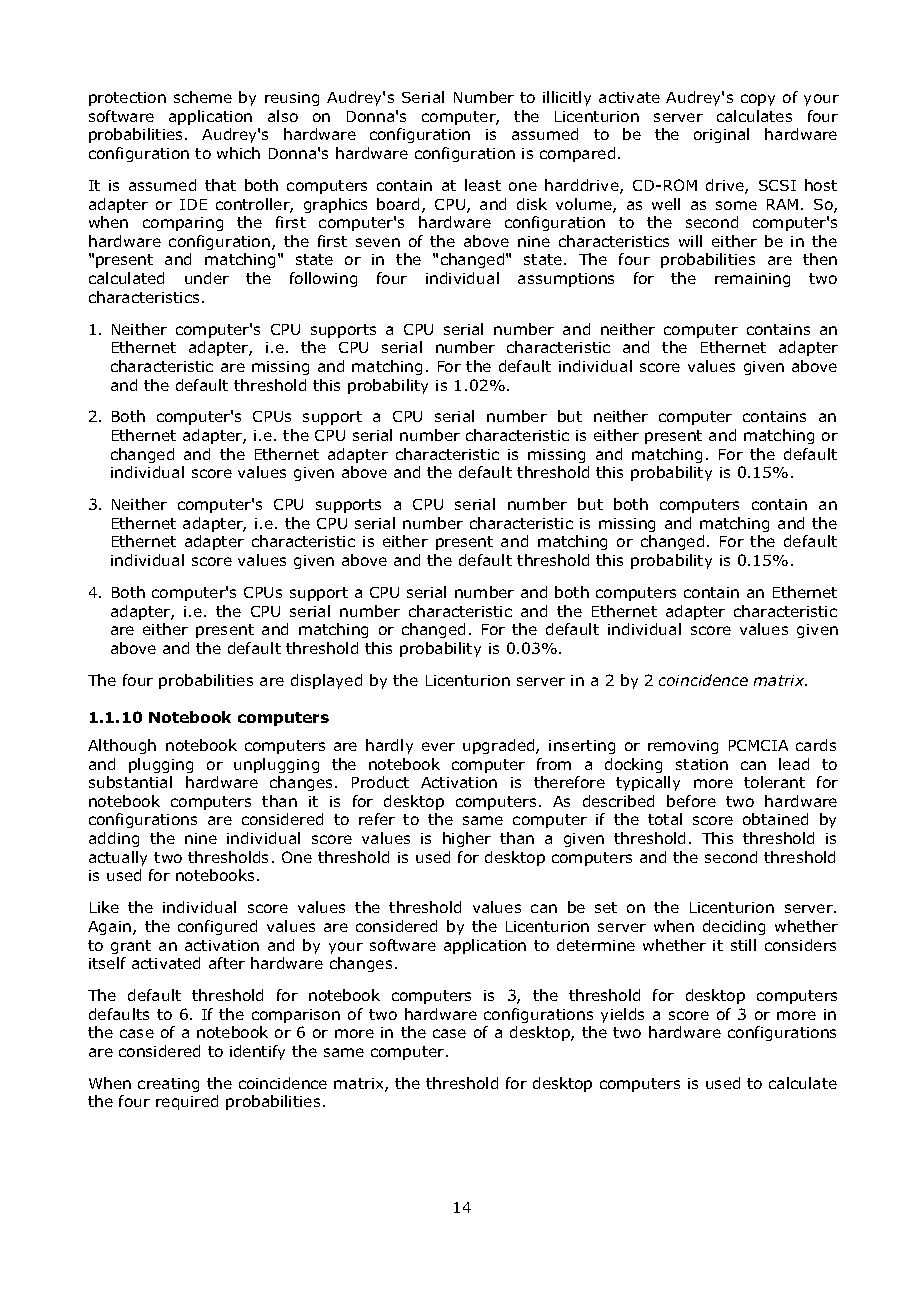 Image resolution: width=924 pixels, height=1308 pixels. I want to click on ever, so click(438, 746).
